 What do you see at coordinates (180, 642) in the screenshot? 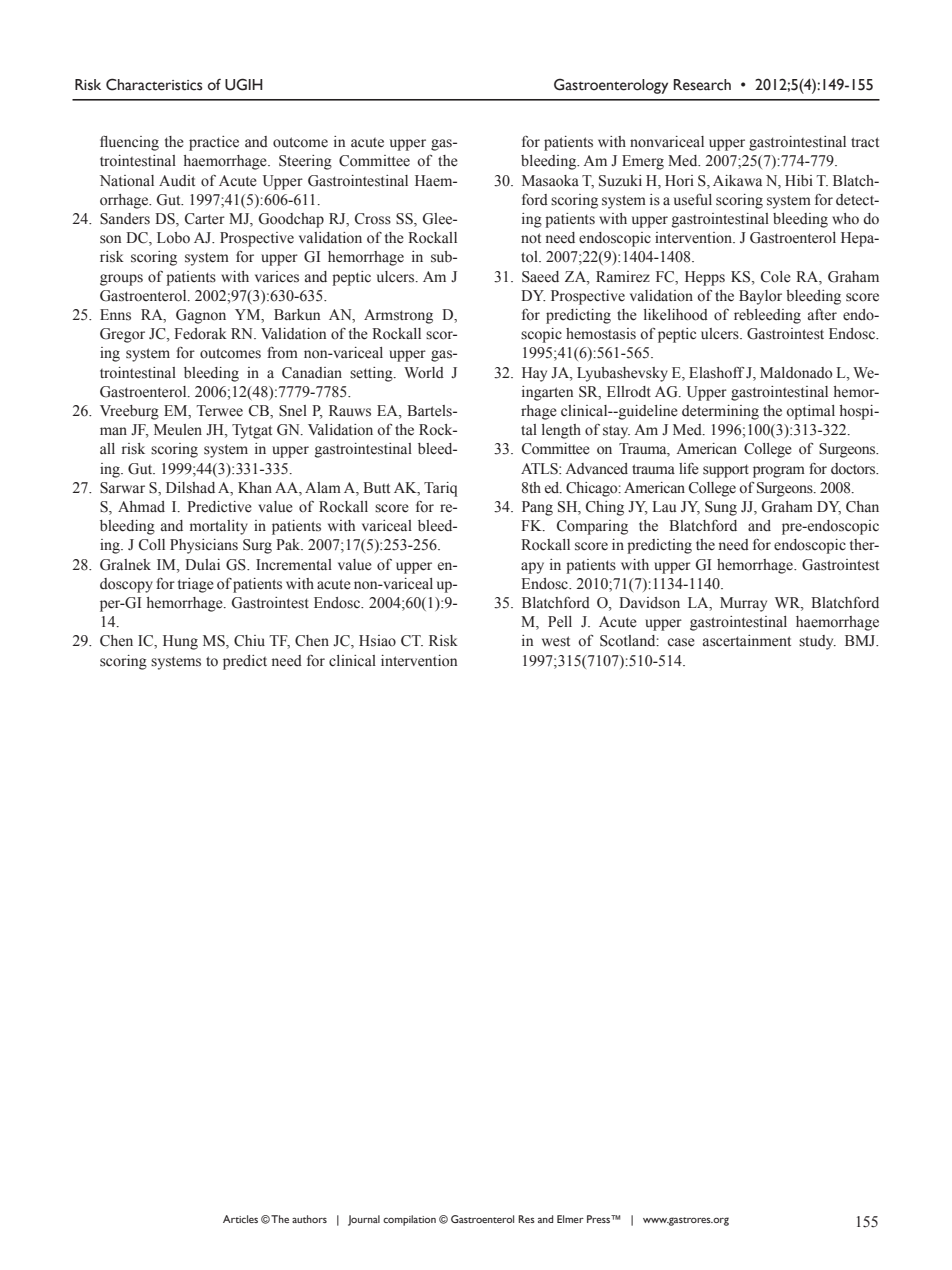
I see `Hung` at bounding box center [180, 642].
